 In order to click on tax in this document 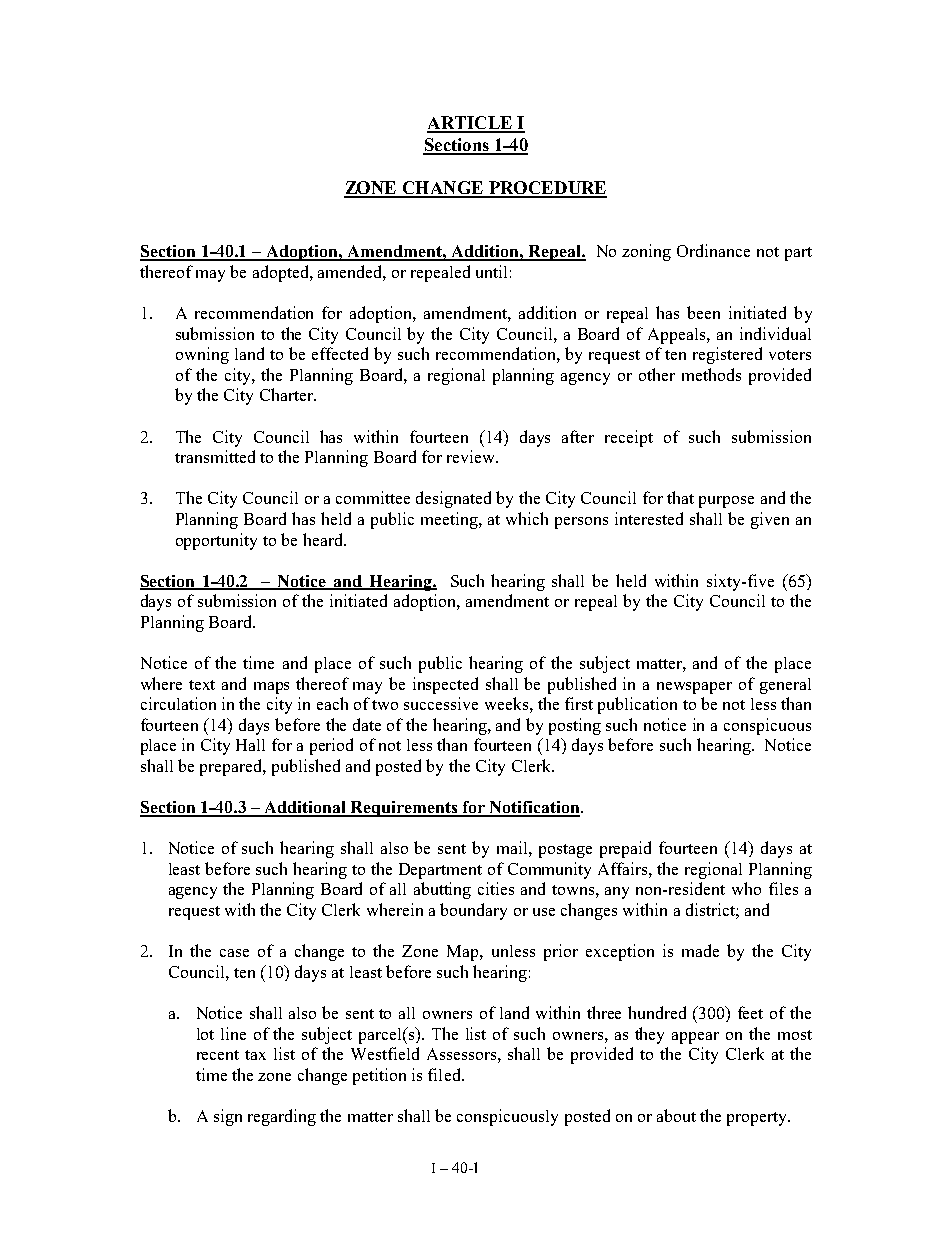, I will do `click(255, 1055)`.
